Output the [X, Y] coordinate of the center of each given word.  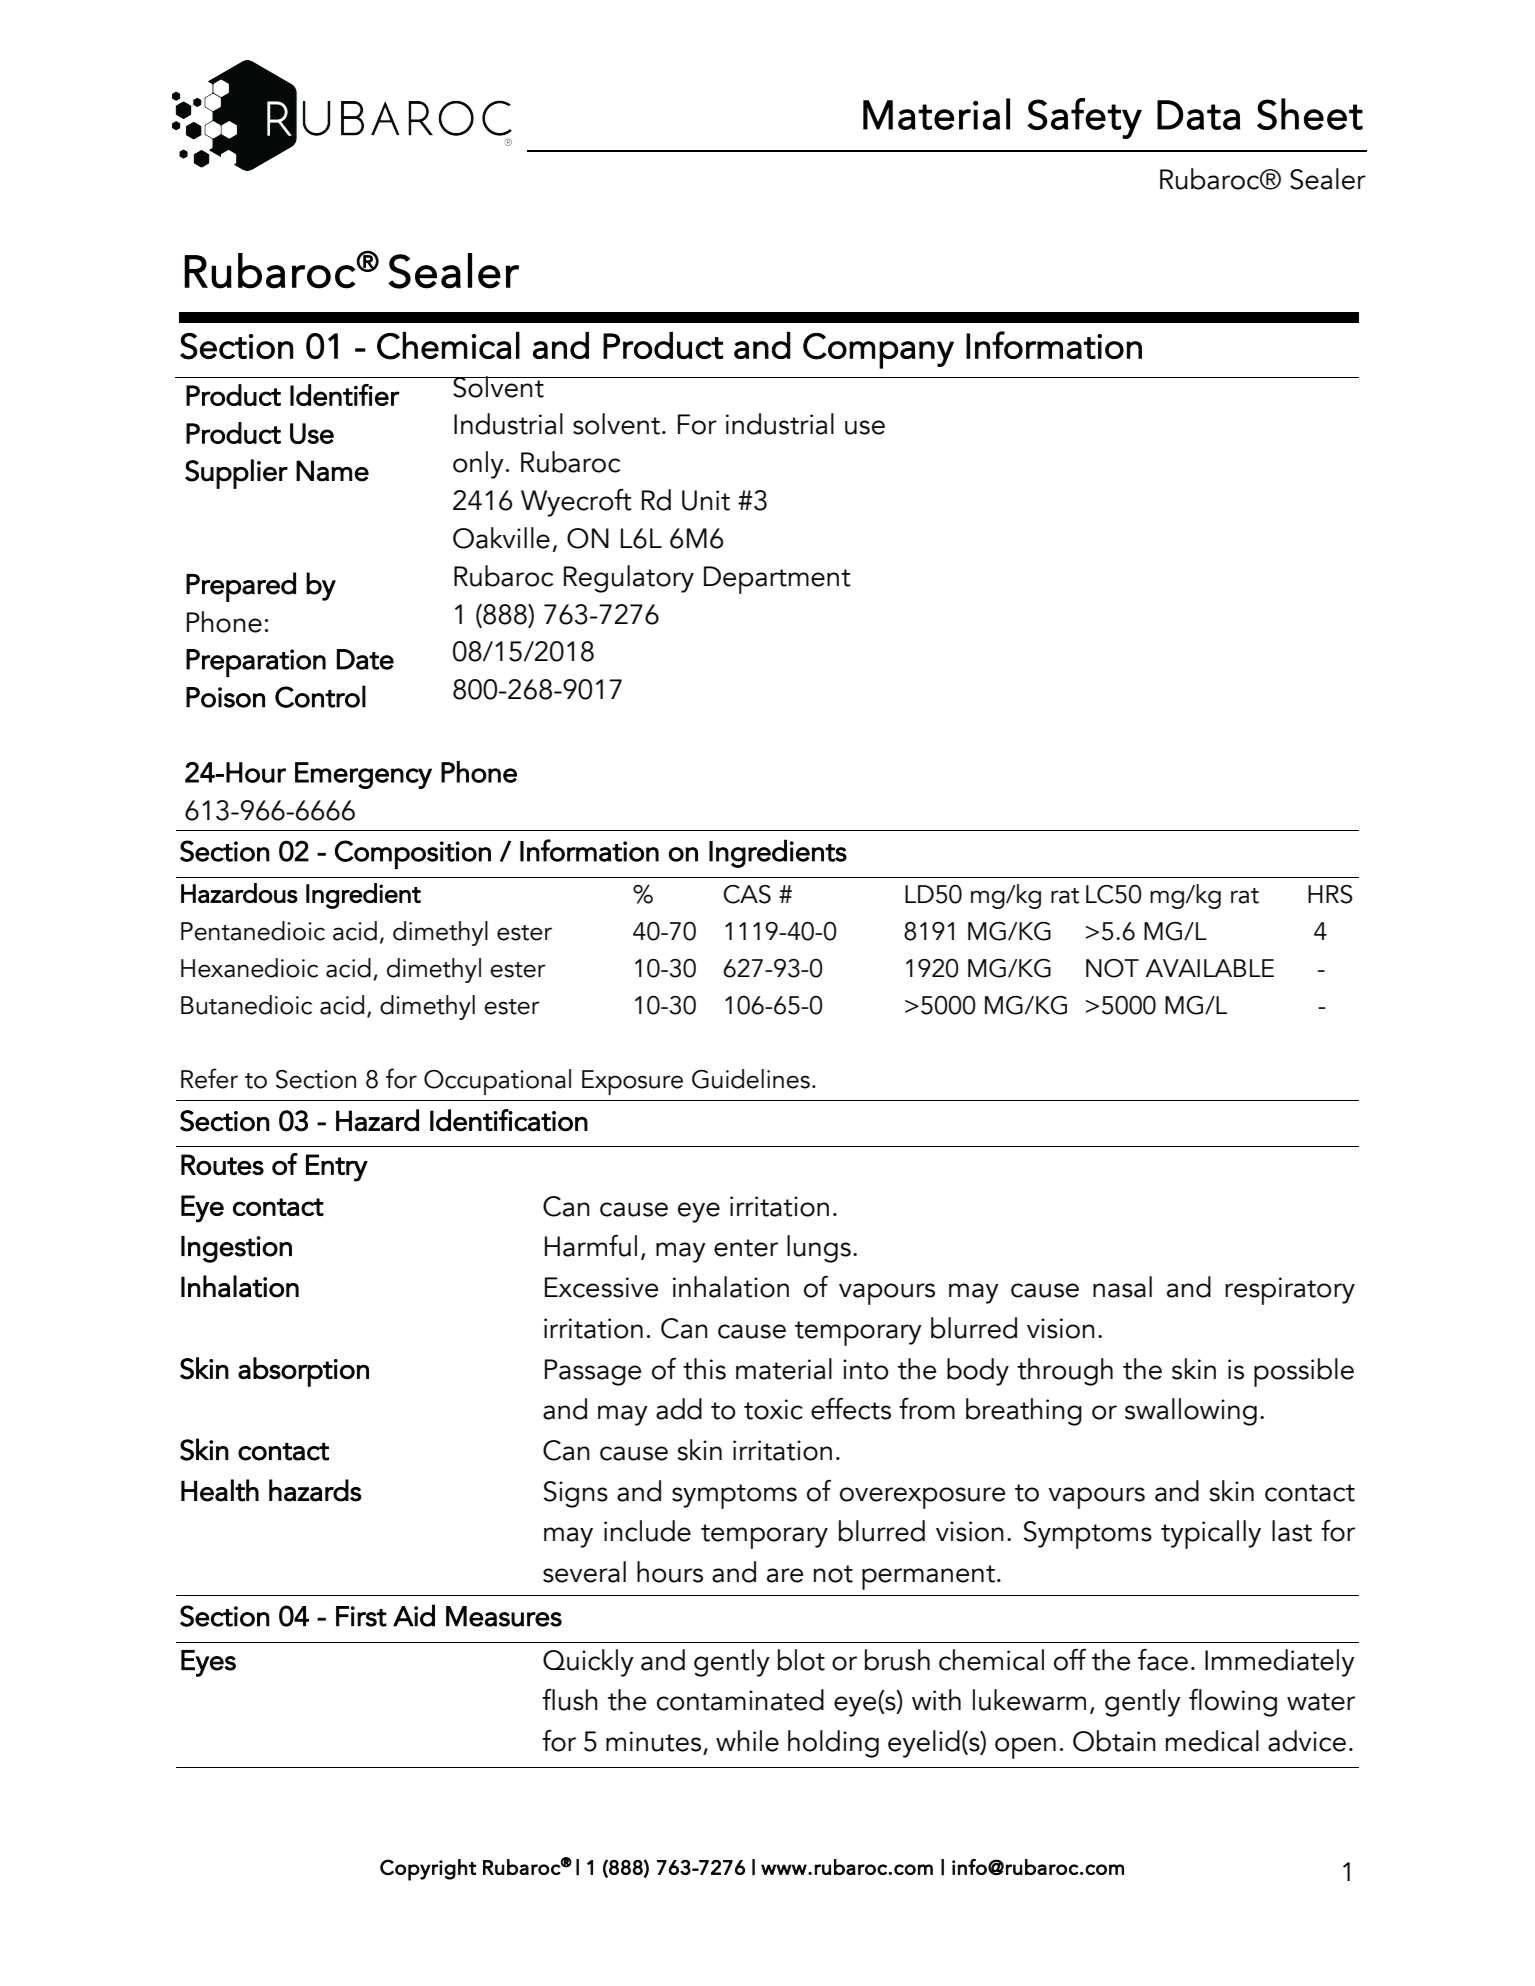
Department [777, 580]
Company [878, 351]
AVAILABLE [1209, 968]
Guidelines [751, 1079]
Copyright [428, 1870]
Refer [209, 1078]
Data [1198, 115]
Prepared [241, 587]
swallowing [1191, 1412]
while [747, 1741]
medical [1212, 1741]
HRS [1330, 894]
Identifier [345, 395]
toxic [773, 1409]
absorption [303, 1372]
